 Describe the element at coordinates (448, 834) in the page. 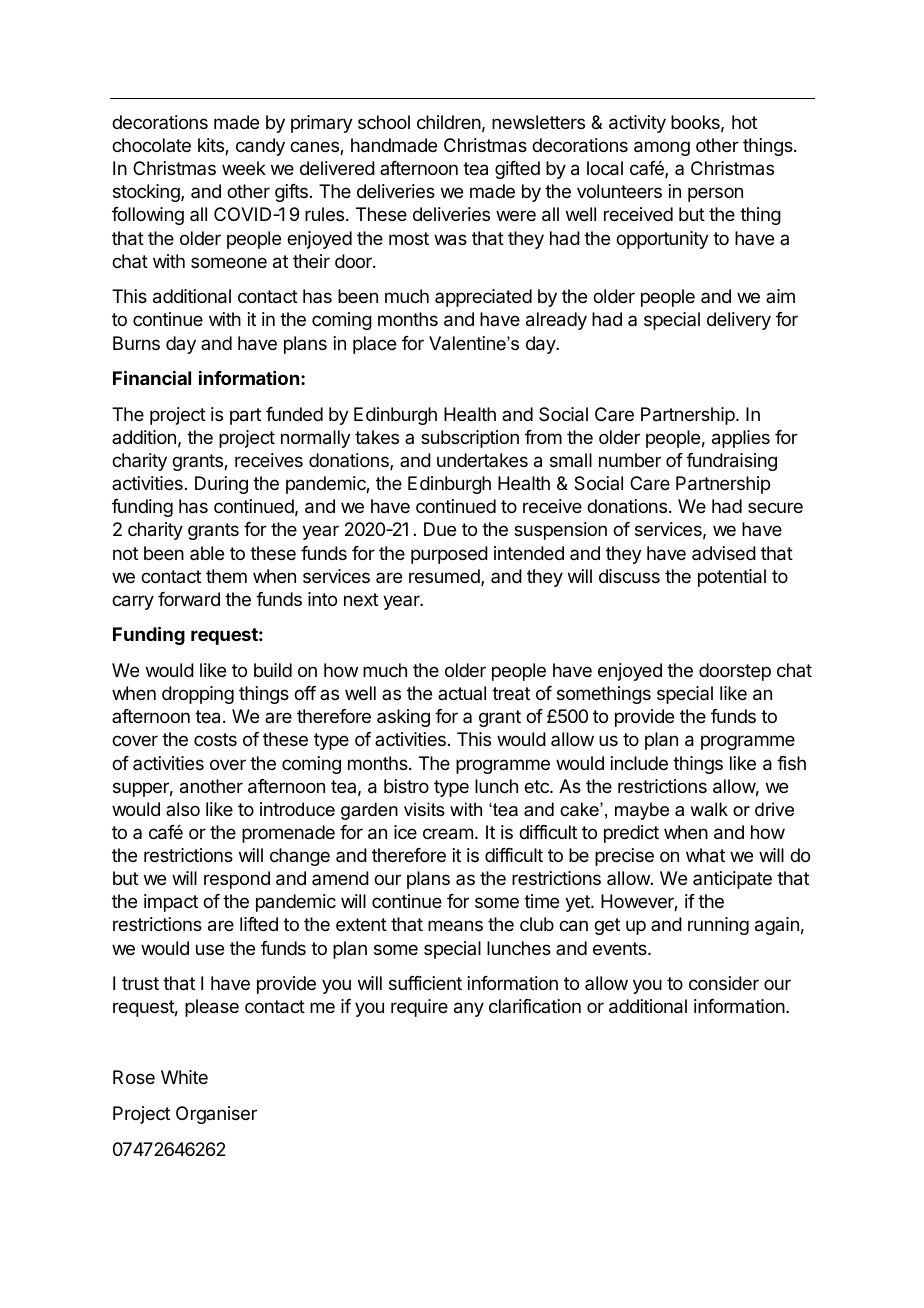

I see `cream` at that location.
